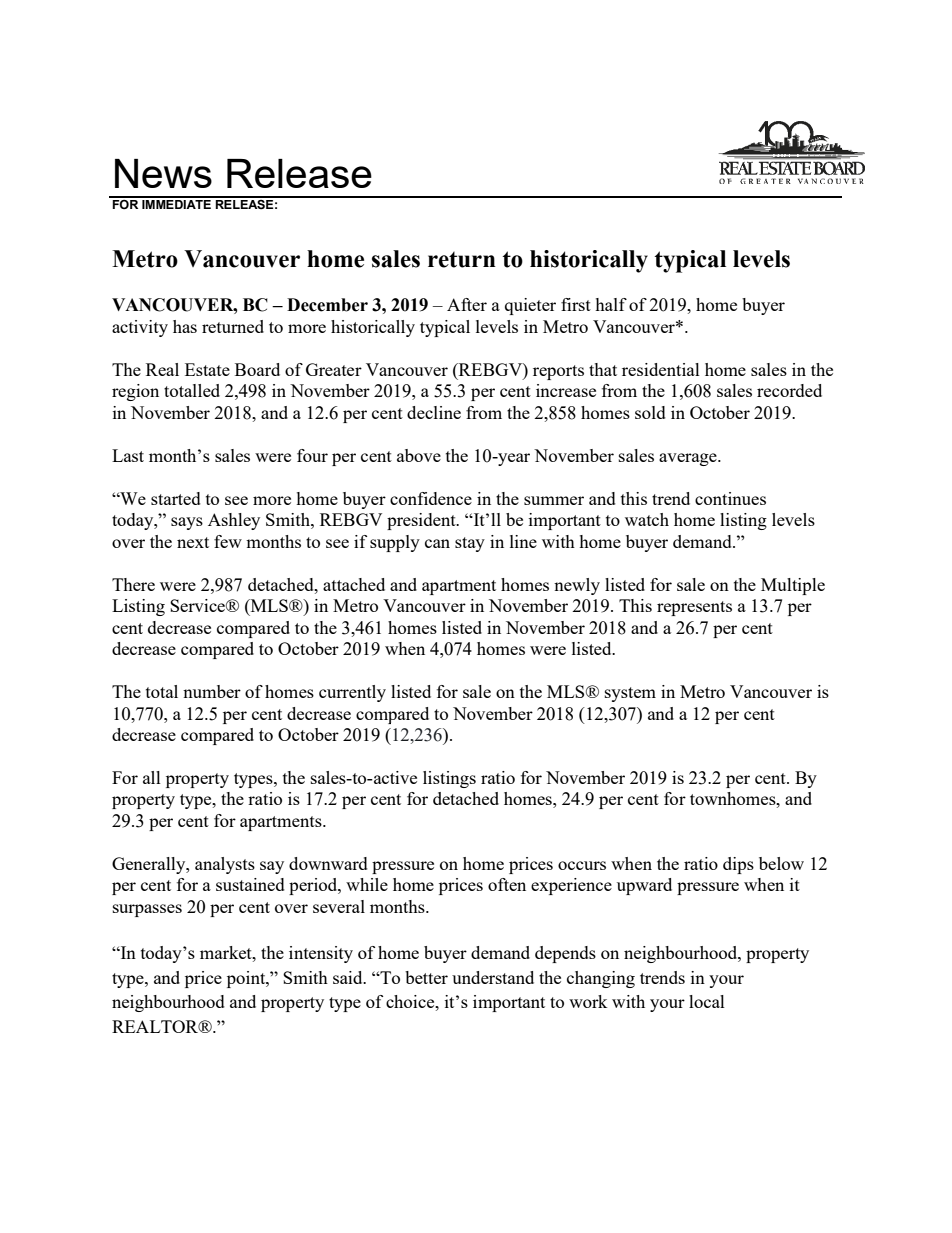 The image size is (952, 1233). Describe the element at coordinates (163, 173) in the screenshot. I see `News` at that location.
